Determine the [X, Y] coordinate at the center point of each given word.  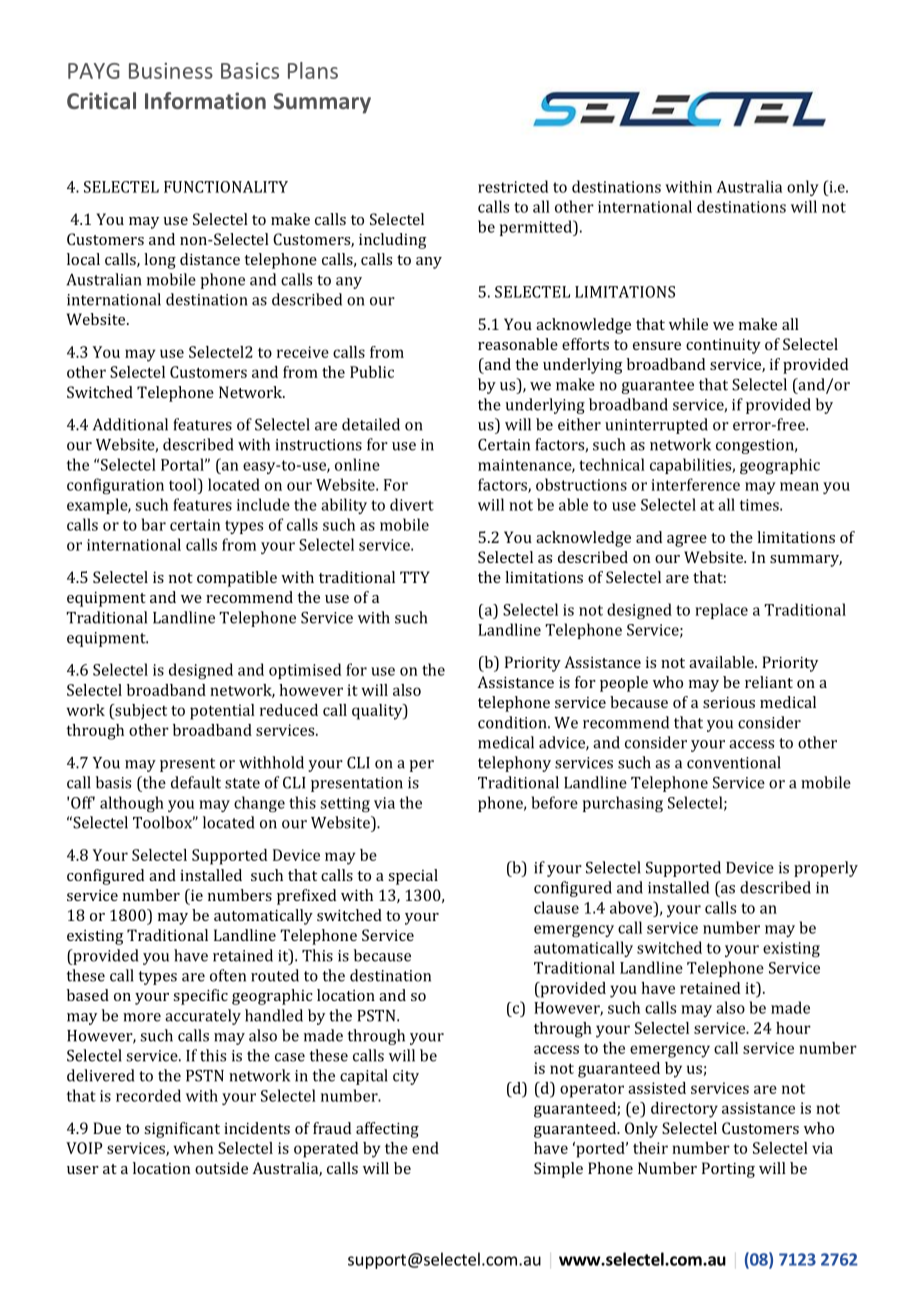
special [413, 877]
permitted [537, 228]
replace [721, 611]
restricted [513, 186]
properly [826, 869]
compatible [237, 579]
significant [182, 1130]
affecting [387, 1130]
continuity [723, 346]
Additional [130, 424]
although [132, 804]
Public [372, 372]
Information [205, 100]
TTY [415, 577]
